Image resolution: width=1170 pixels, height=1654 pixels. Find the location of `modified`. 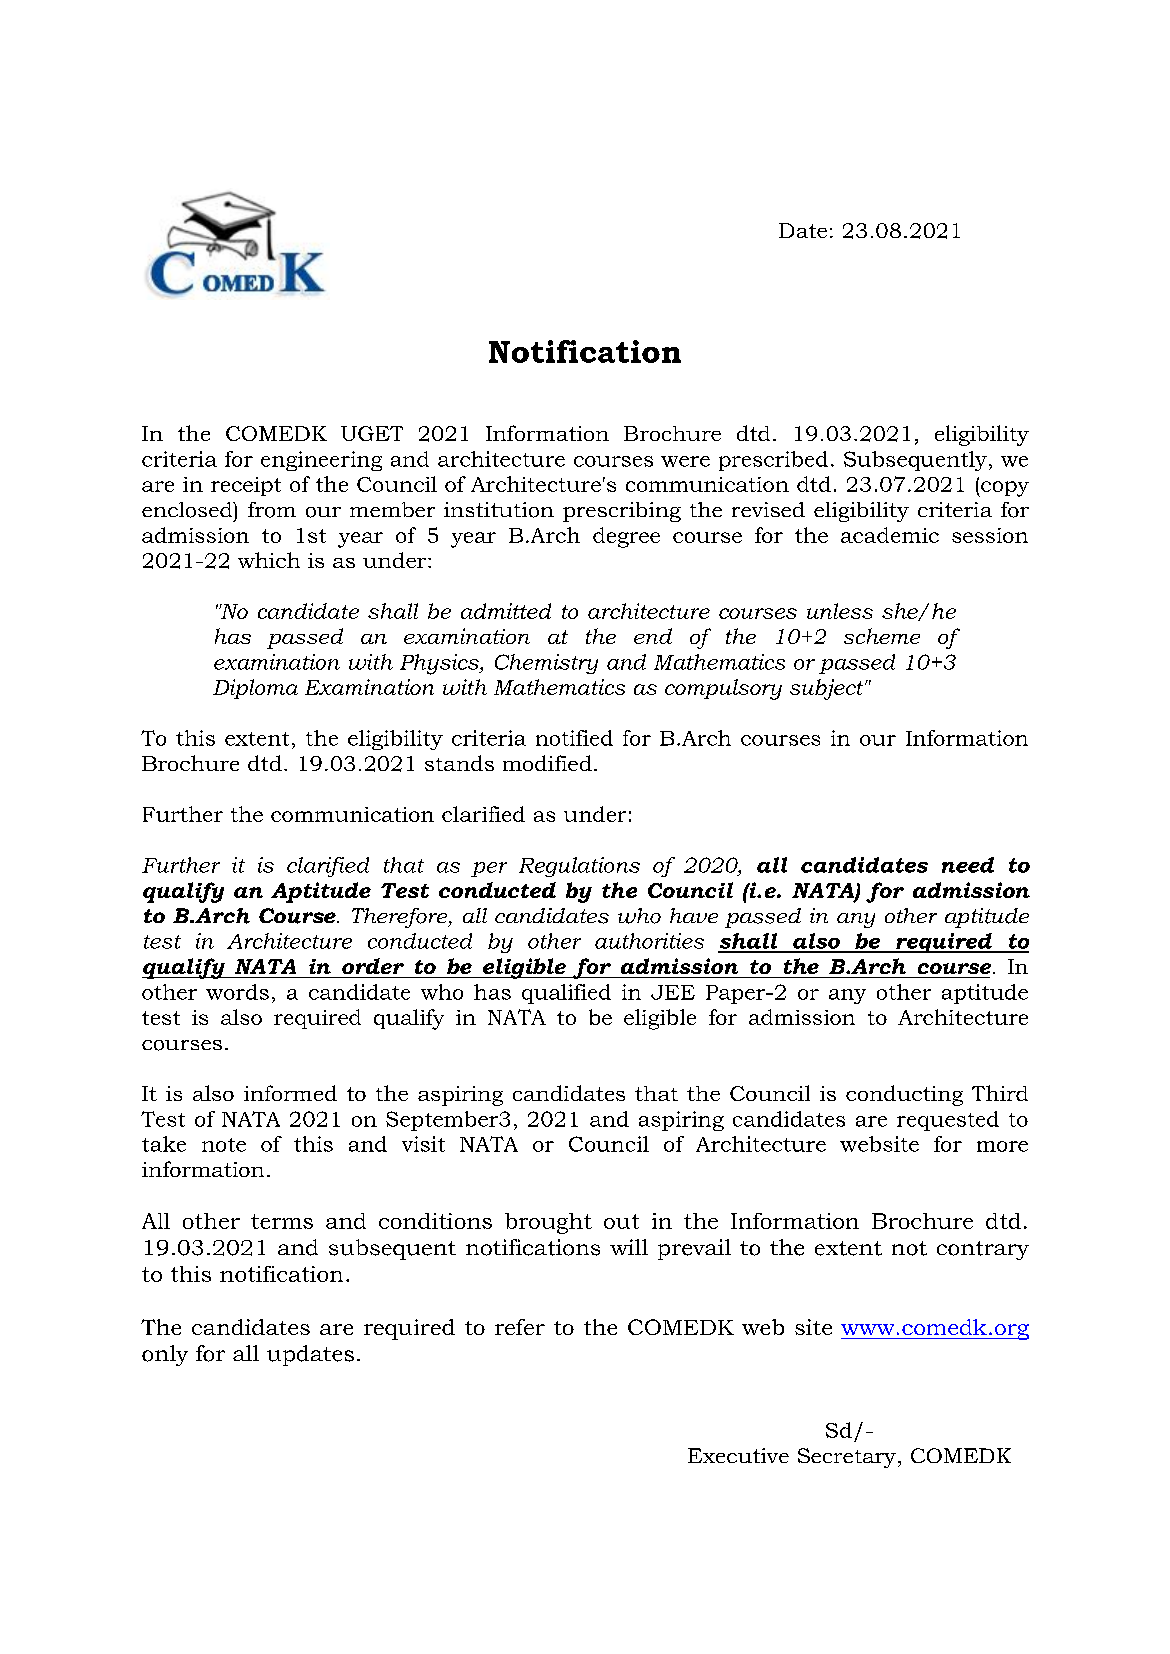

modified is located at coordinates (547, 763).
